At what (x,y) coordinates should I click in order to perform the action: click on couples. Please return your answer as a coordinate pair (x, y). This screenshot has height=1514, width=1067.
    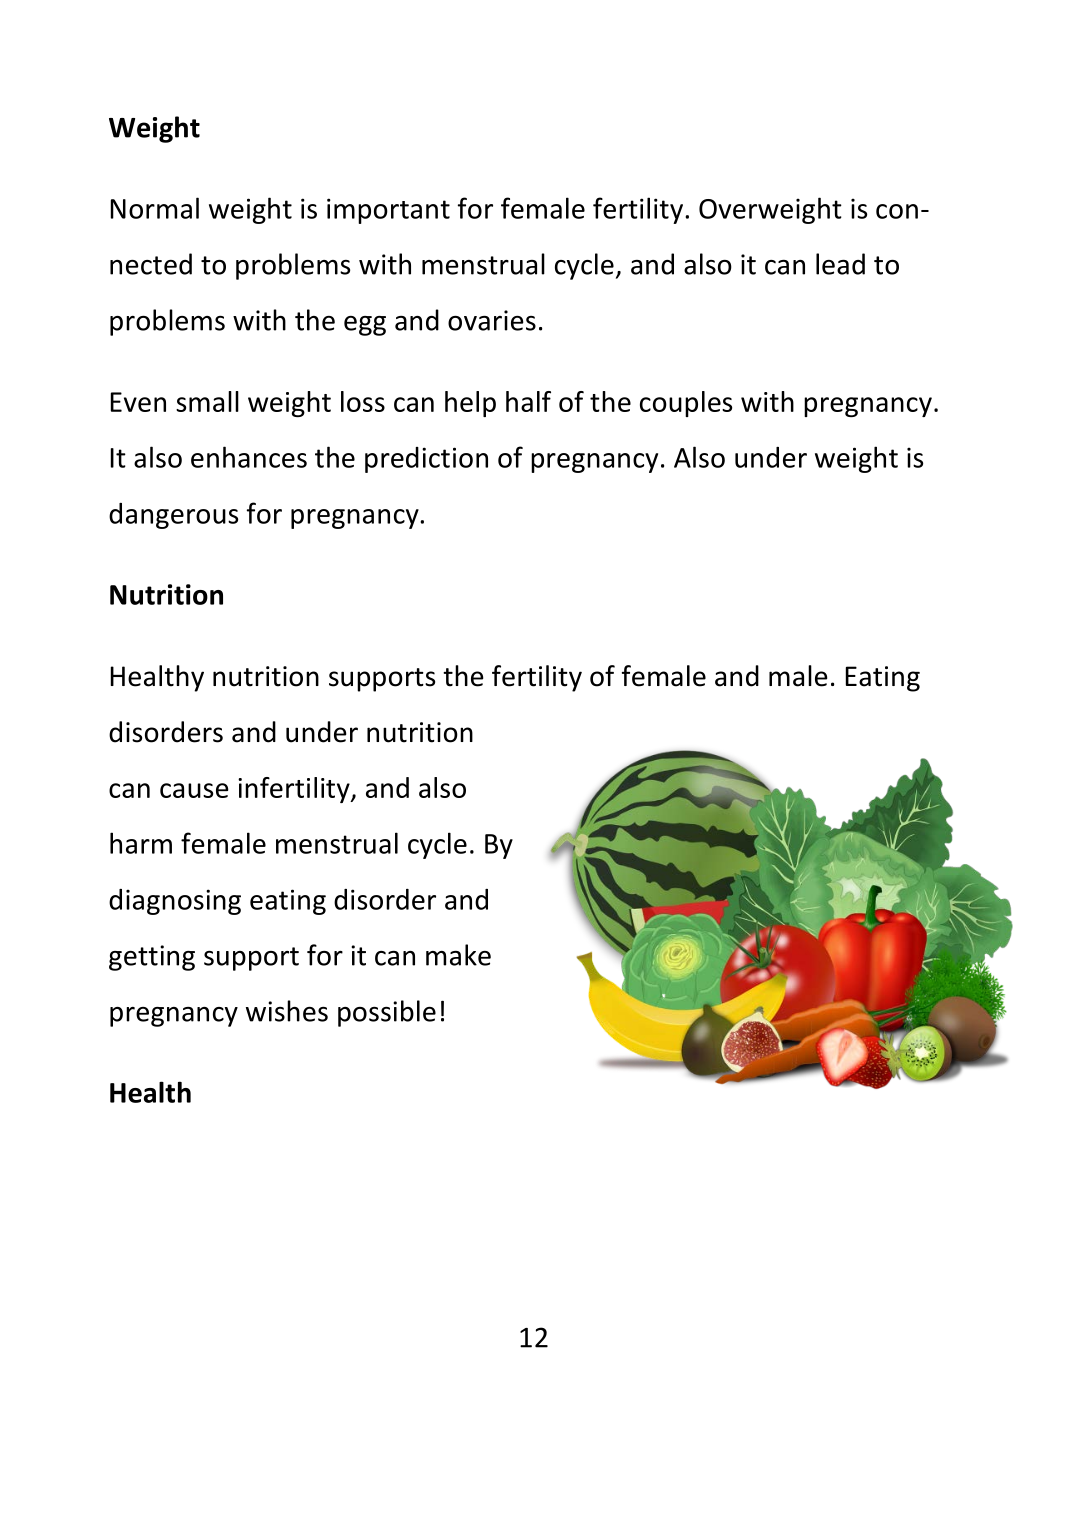
    Looking at the image, I should click on (686, 404).
